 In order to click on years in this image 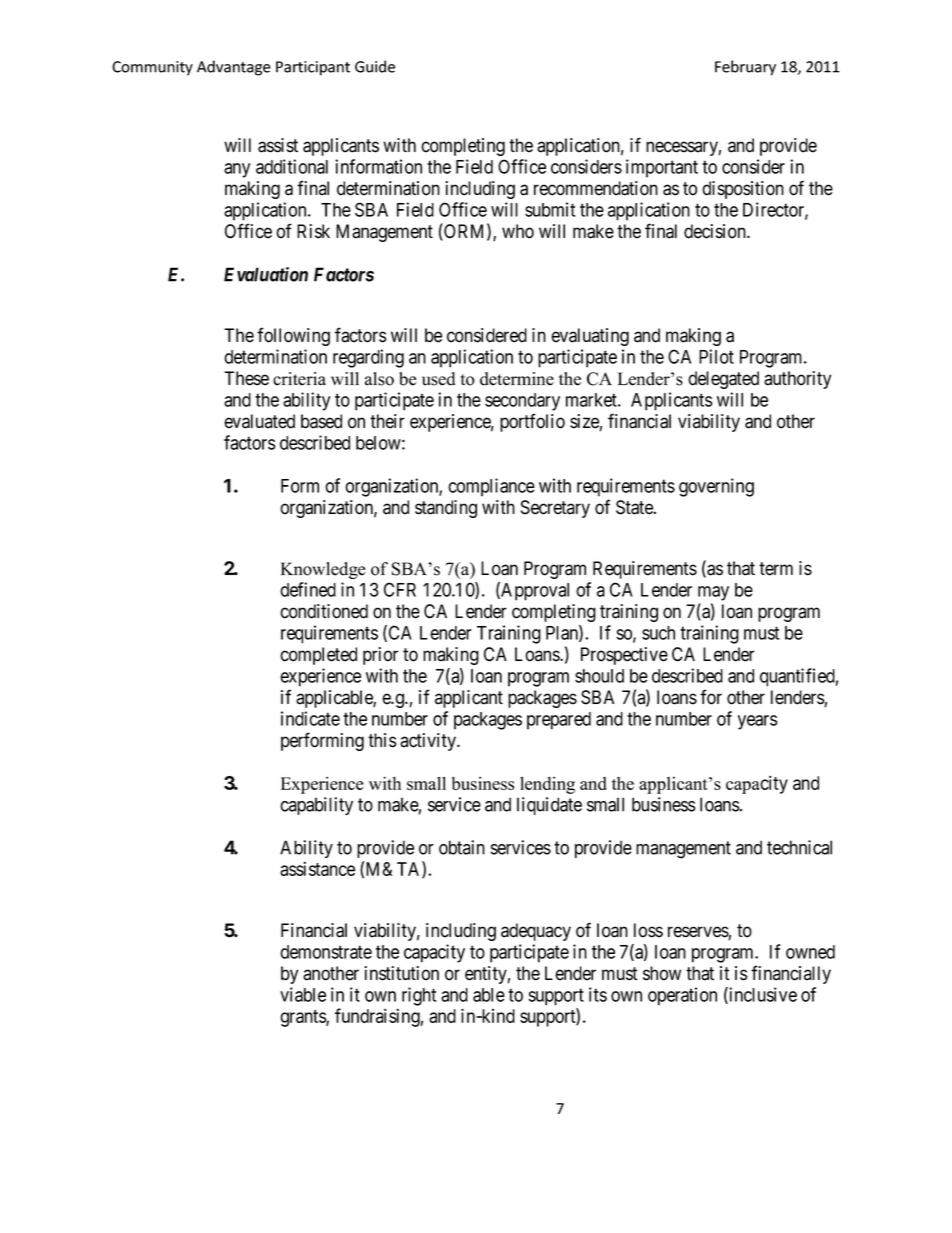, I will do `click(758, 722)`.
